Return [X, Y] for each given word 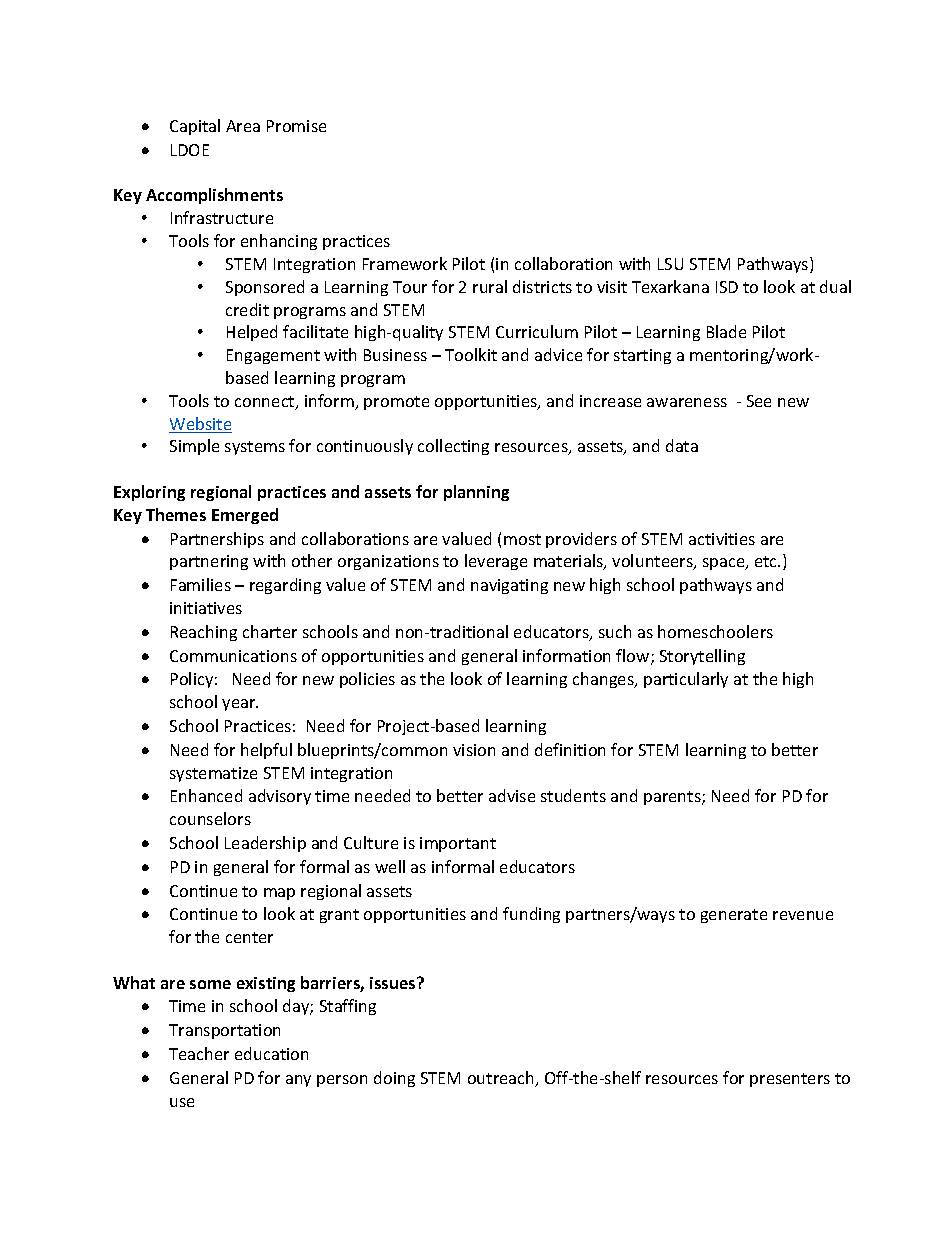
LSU [670, 264]
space [725, 564]
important [458, 844]
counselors [210, 818]
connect [266, 403]
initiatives [206, 608]
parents [673, 798]
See [759, 401]
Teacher [199, 1053]
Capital [195, 127]
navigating [509, 586]
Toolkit [471, 354]
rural [490, 286]
